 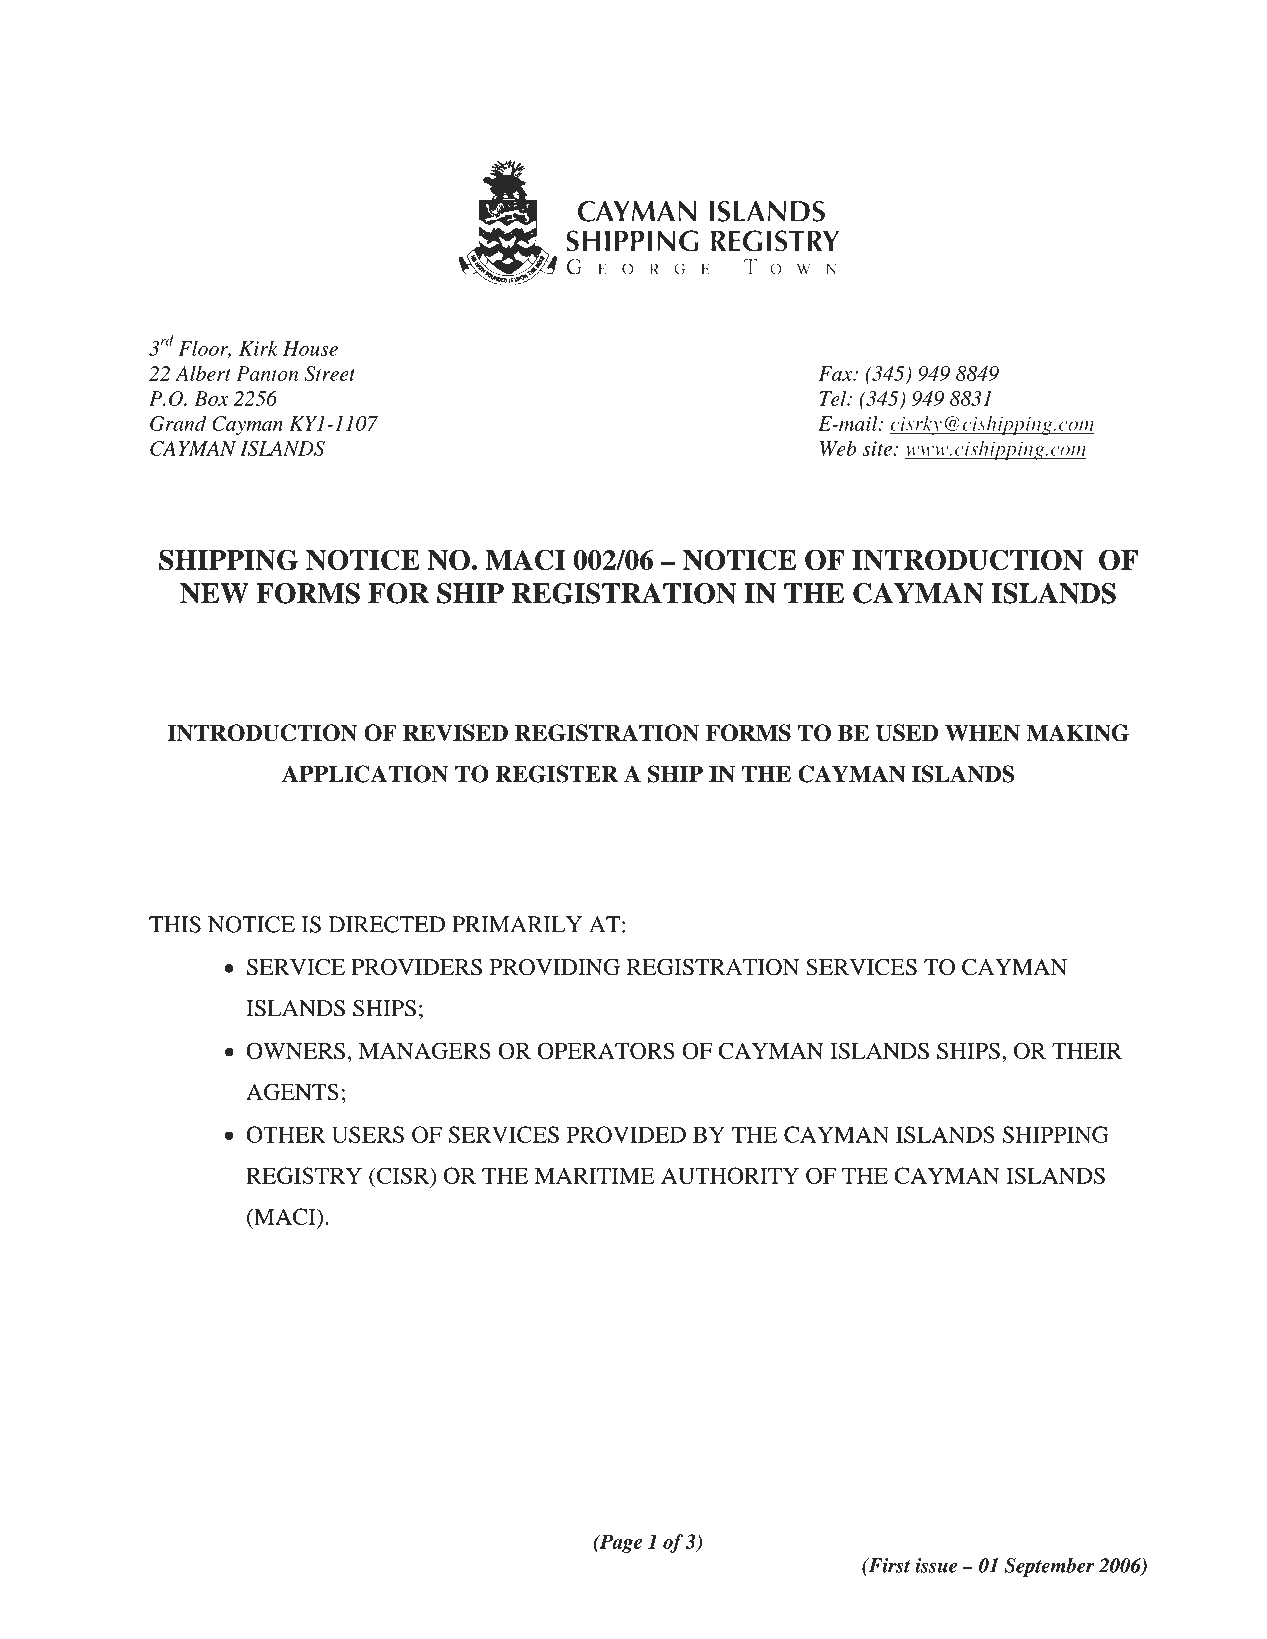 I want to click on issue, so click(x=936, y=1565).
